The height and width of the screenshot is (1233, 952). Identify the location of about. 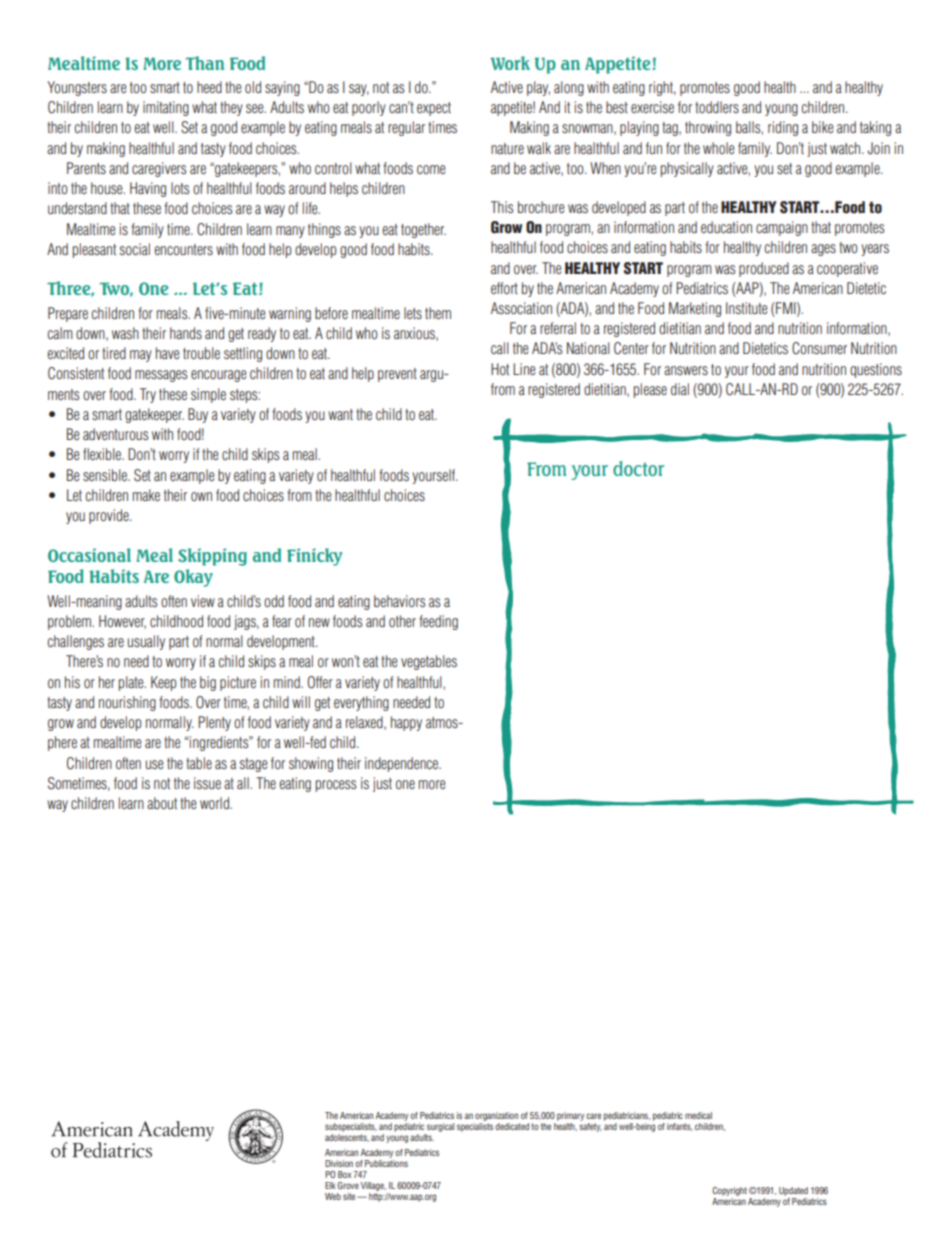
(162, 803).
